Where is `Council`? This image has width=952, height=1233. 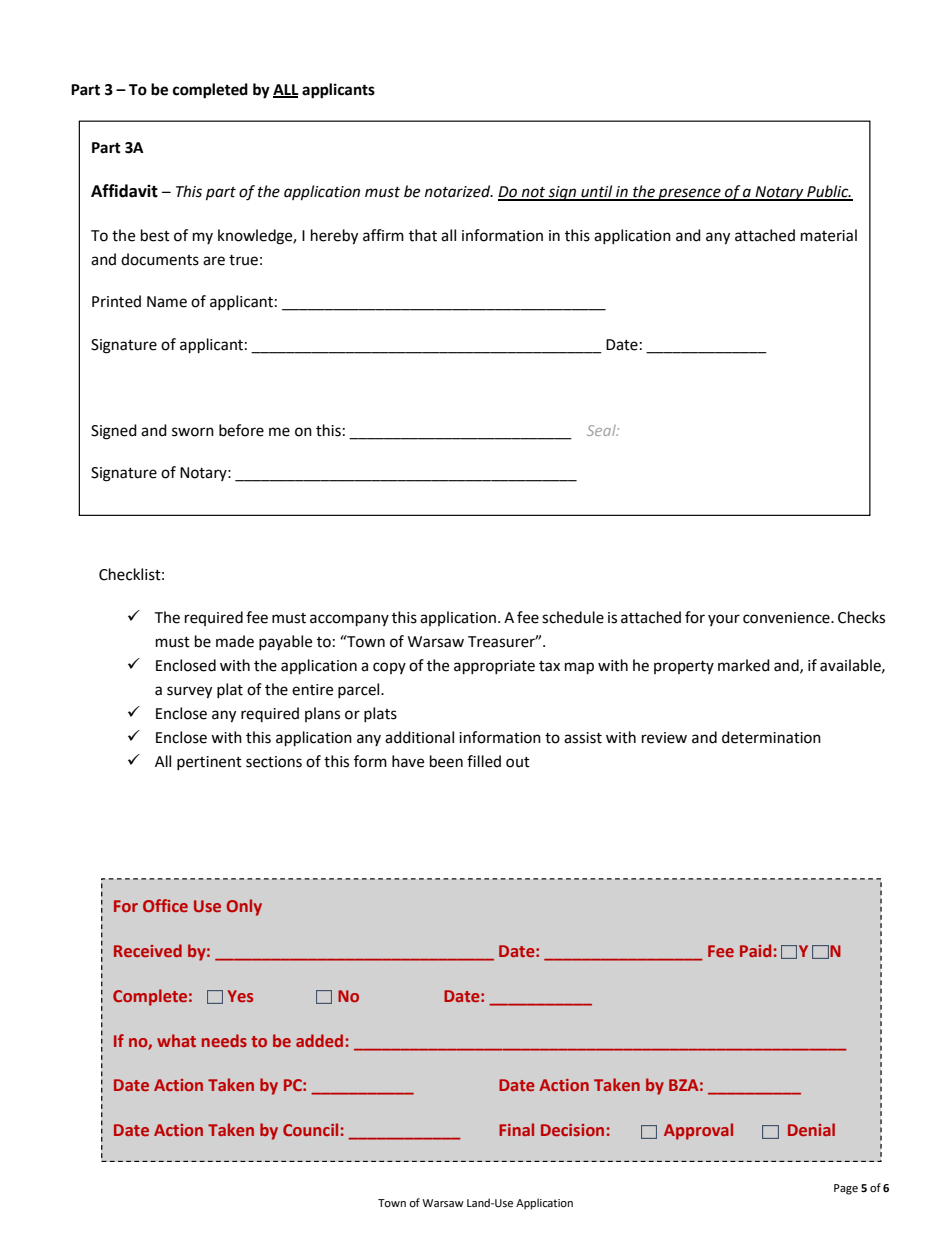
Council is located at coordinates (310, 1129).
